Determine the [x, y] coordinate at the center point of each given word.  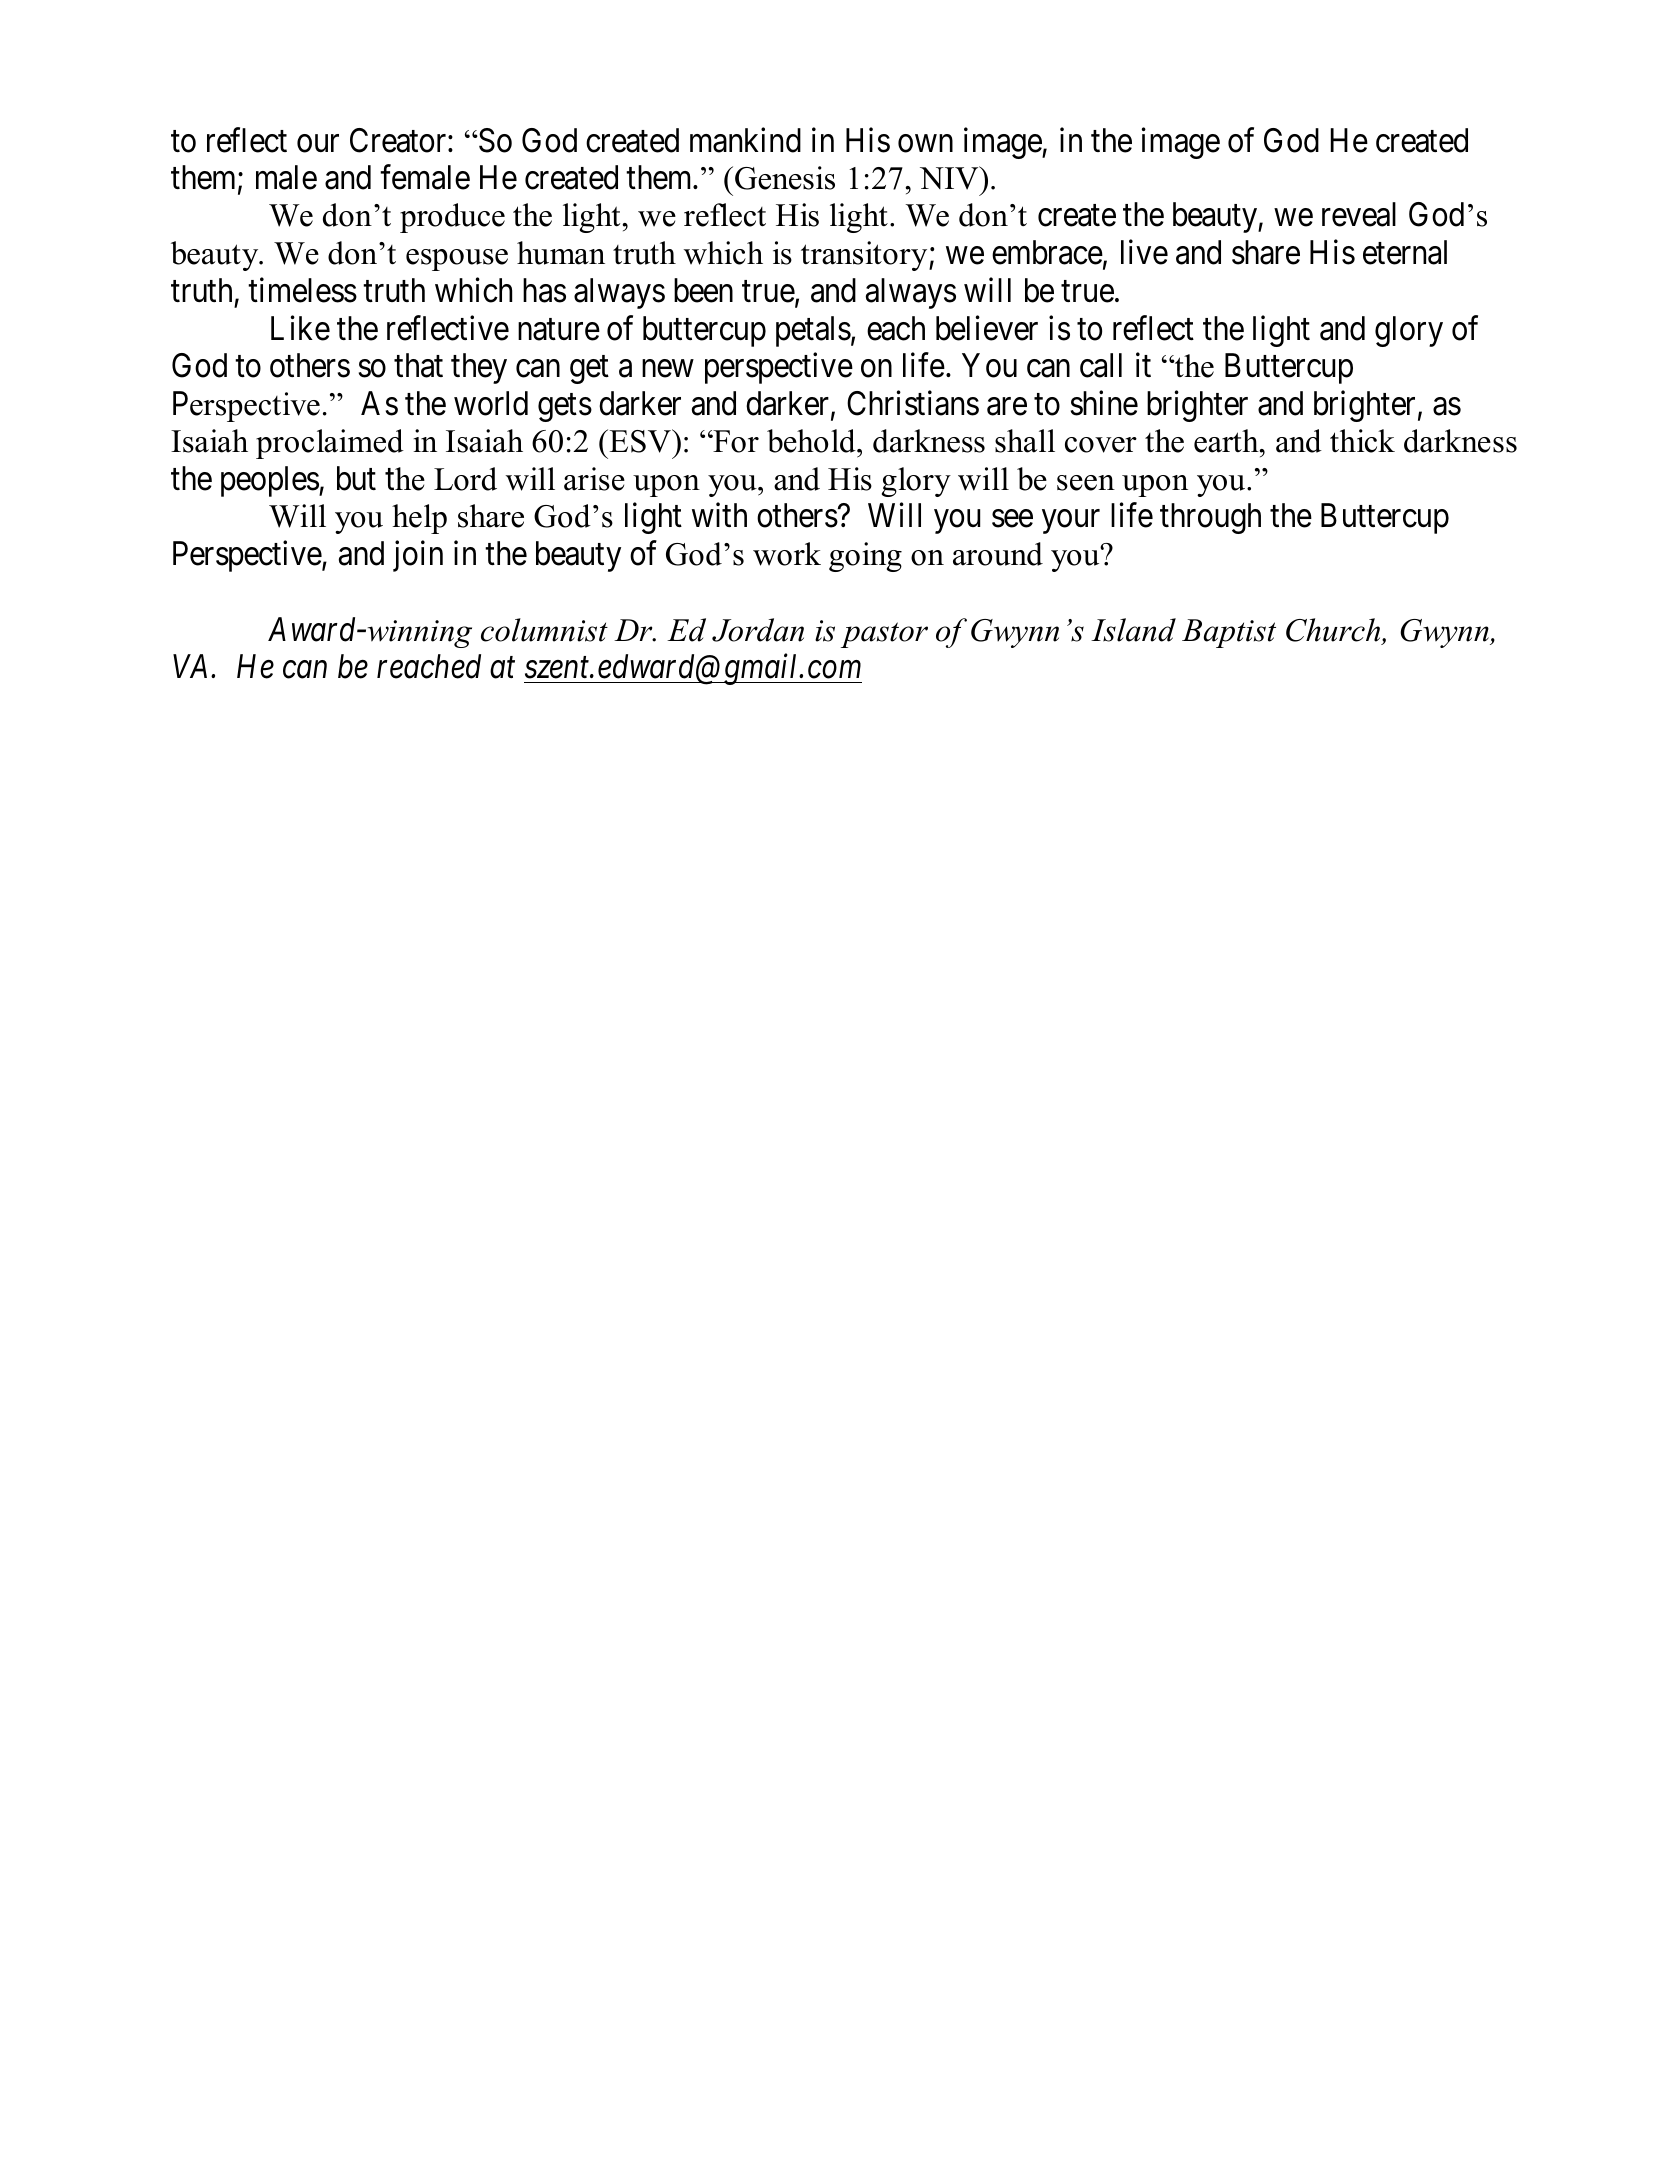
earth [1227, 441]
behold [812, 441]
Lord [465, 479]
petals [813, 331]
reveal [1359, 214]
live [1144, 252]
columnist [544, 630]
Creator [399, 140]
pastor [884, 635]
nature [559, 330]
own [925, 144]
